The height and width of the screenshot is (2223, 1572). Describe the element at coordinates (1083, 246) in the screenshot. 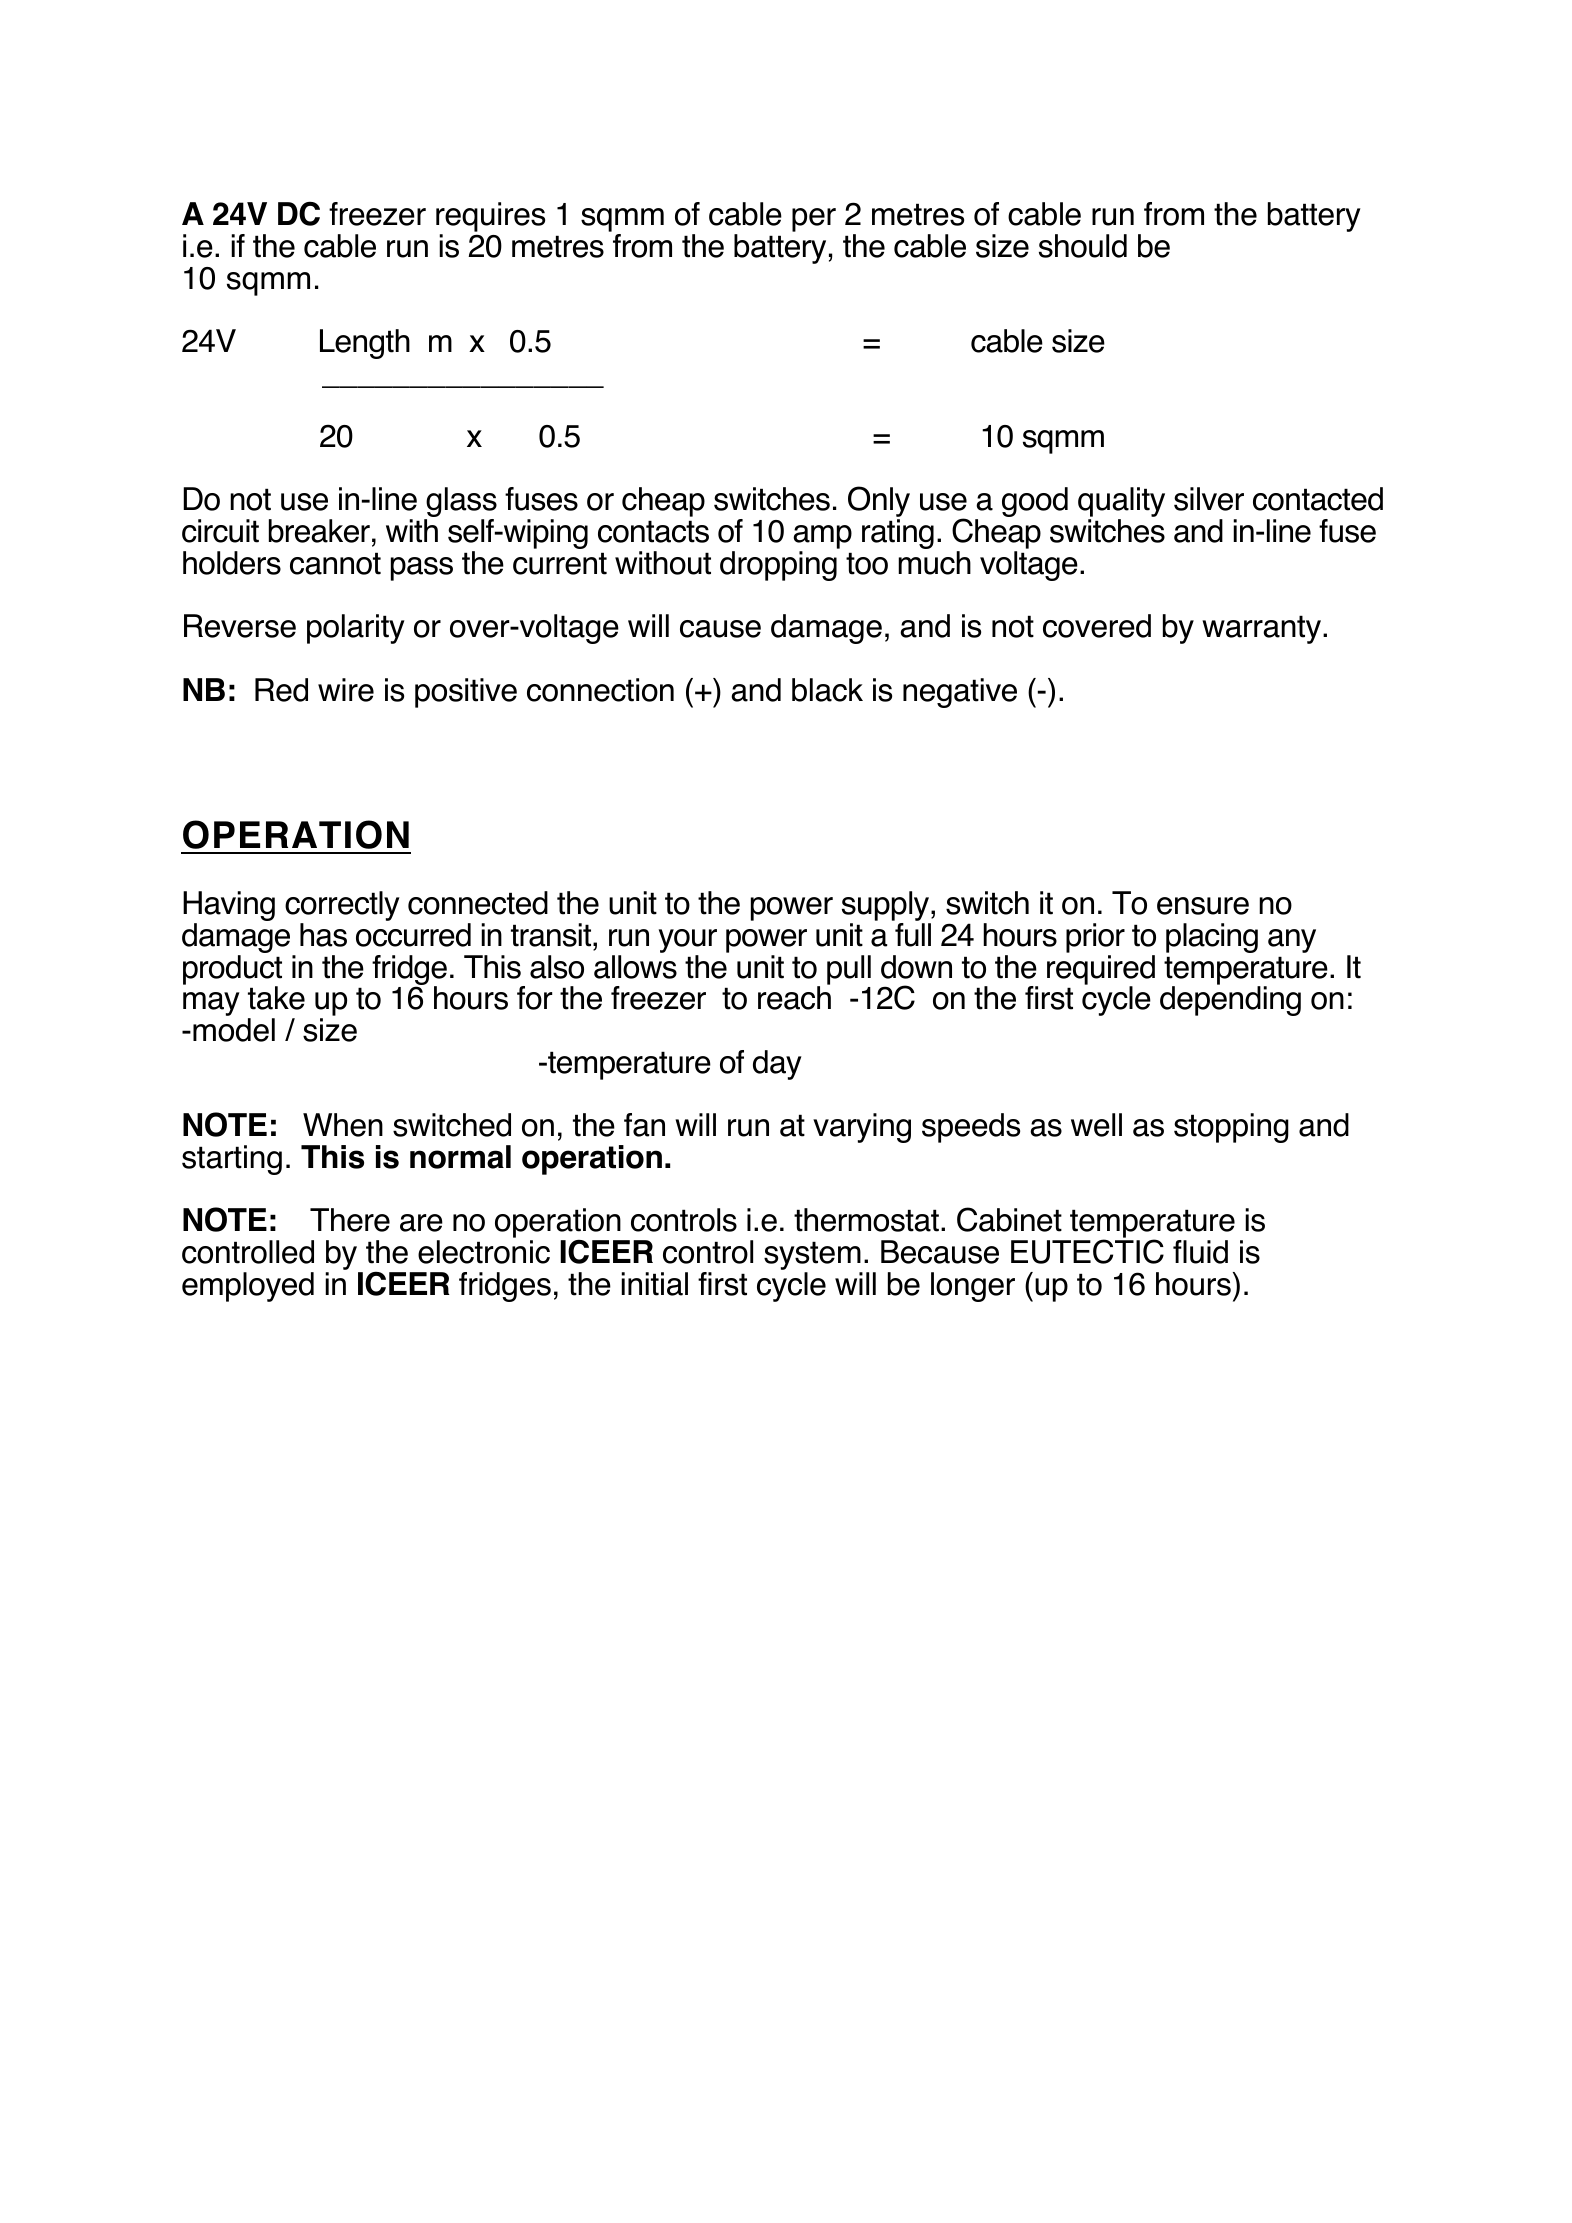

I see `should` at that location.
